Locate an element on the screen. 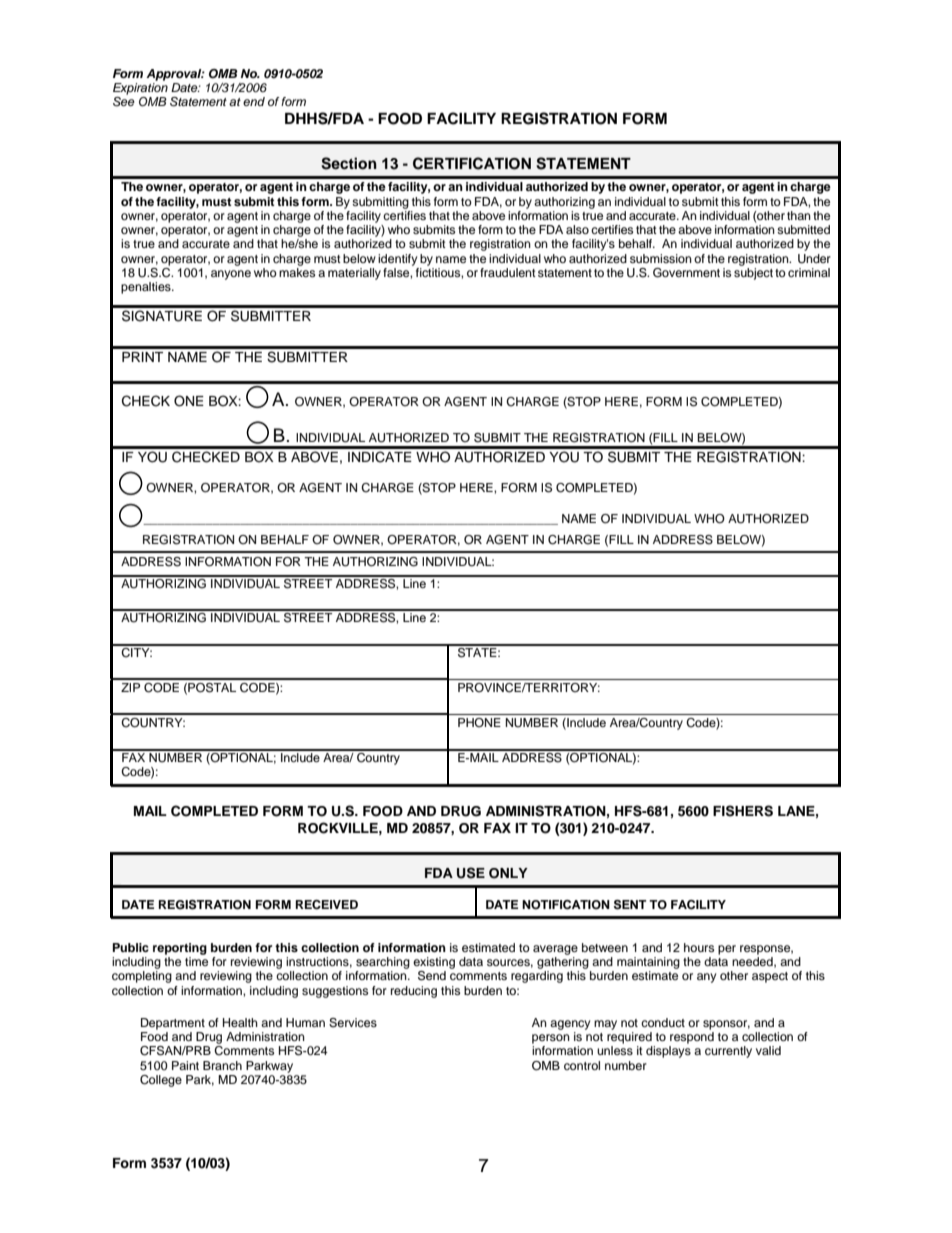  penalties is located at coordinates (147, 288).
